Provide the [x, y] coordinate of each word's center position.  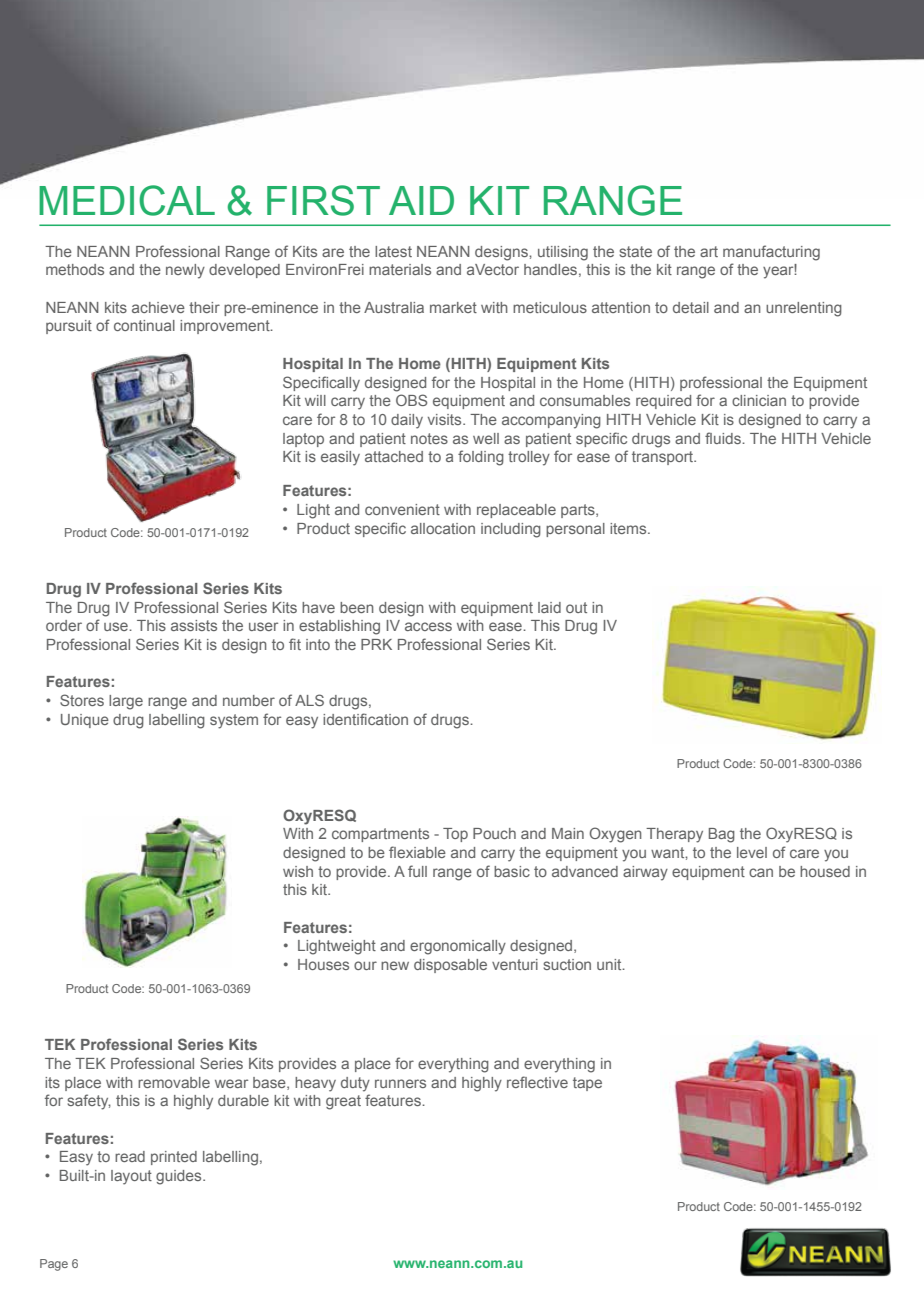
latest [393, 251]
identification [365, 719]
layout [131, 1177]
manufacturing [771, 253]
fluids [724, 438]
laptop [303, 440]
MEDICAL [127, 200]
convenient [402, 509]
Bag [722, 835]
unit [610, 964]
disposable [450, 966]
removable [174, 1082]
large [126, 702]
